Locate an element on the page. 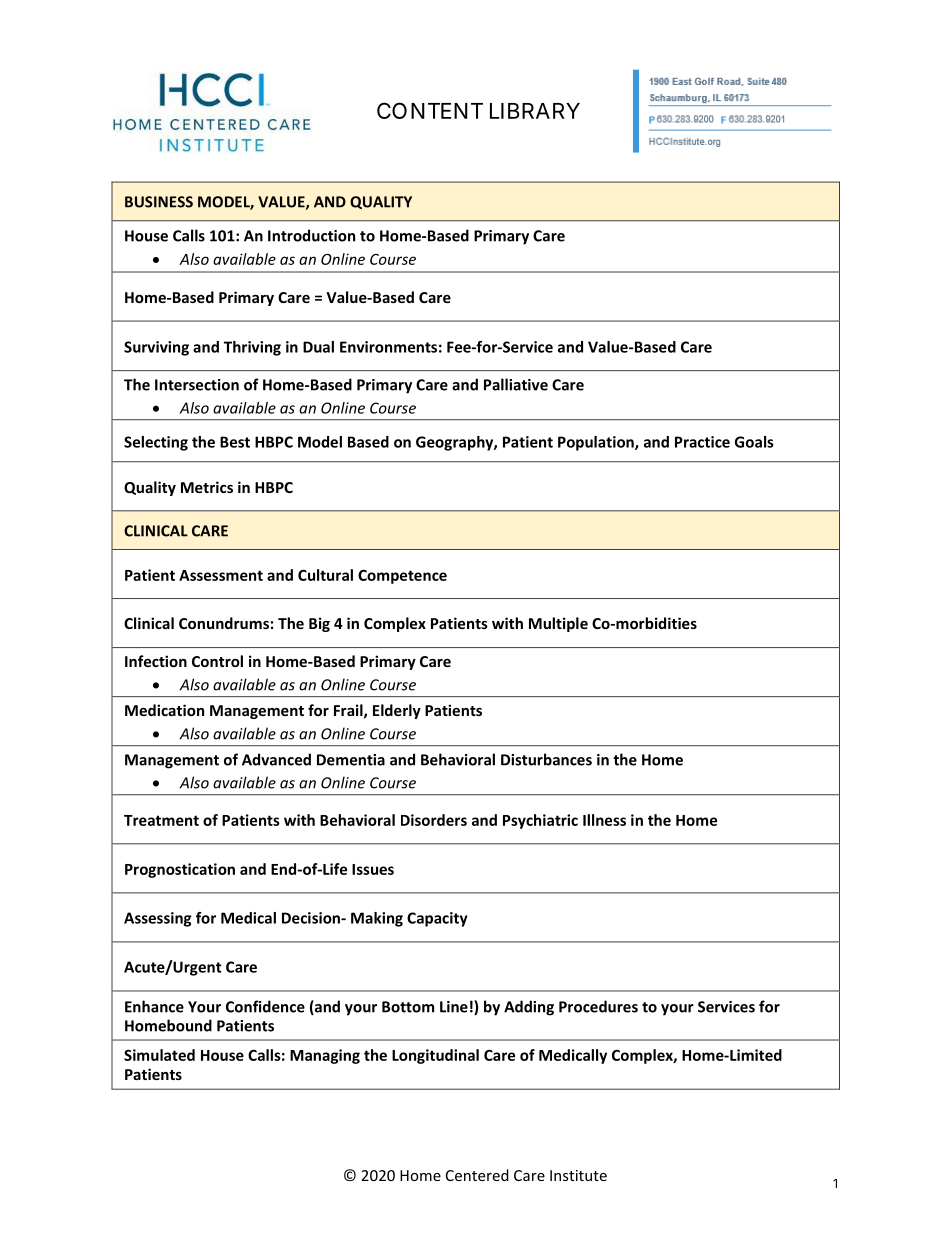 Image resolution: width=952 pixels, height=1233 pixels. Control is located at coordinates (217, 661).
